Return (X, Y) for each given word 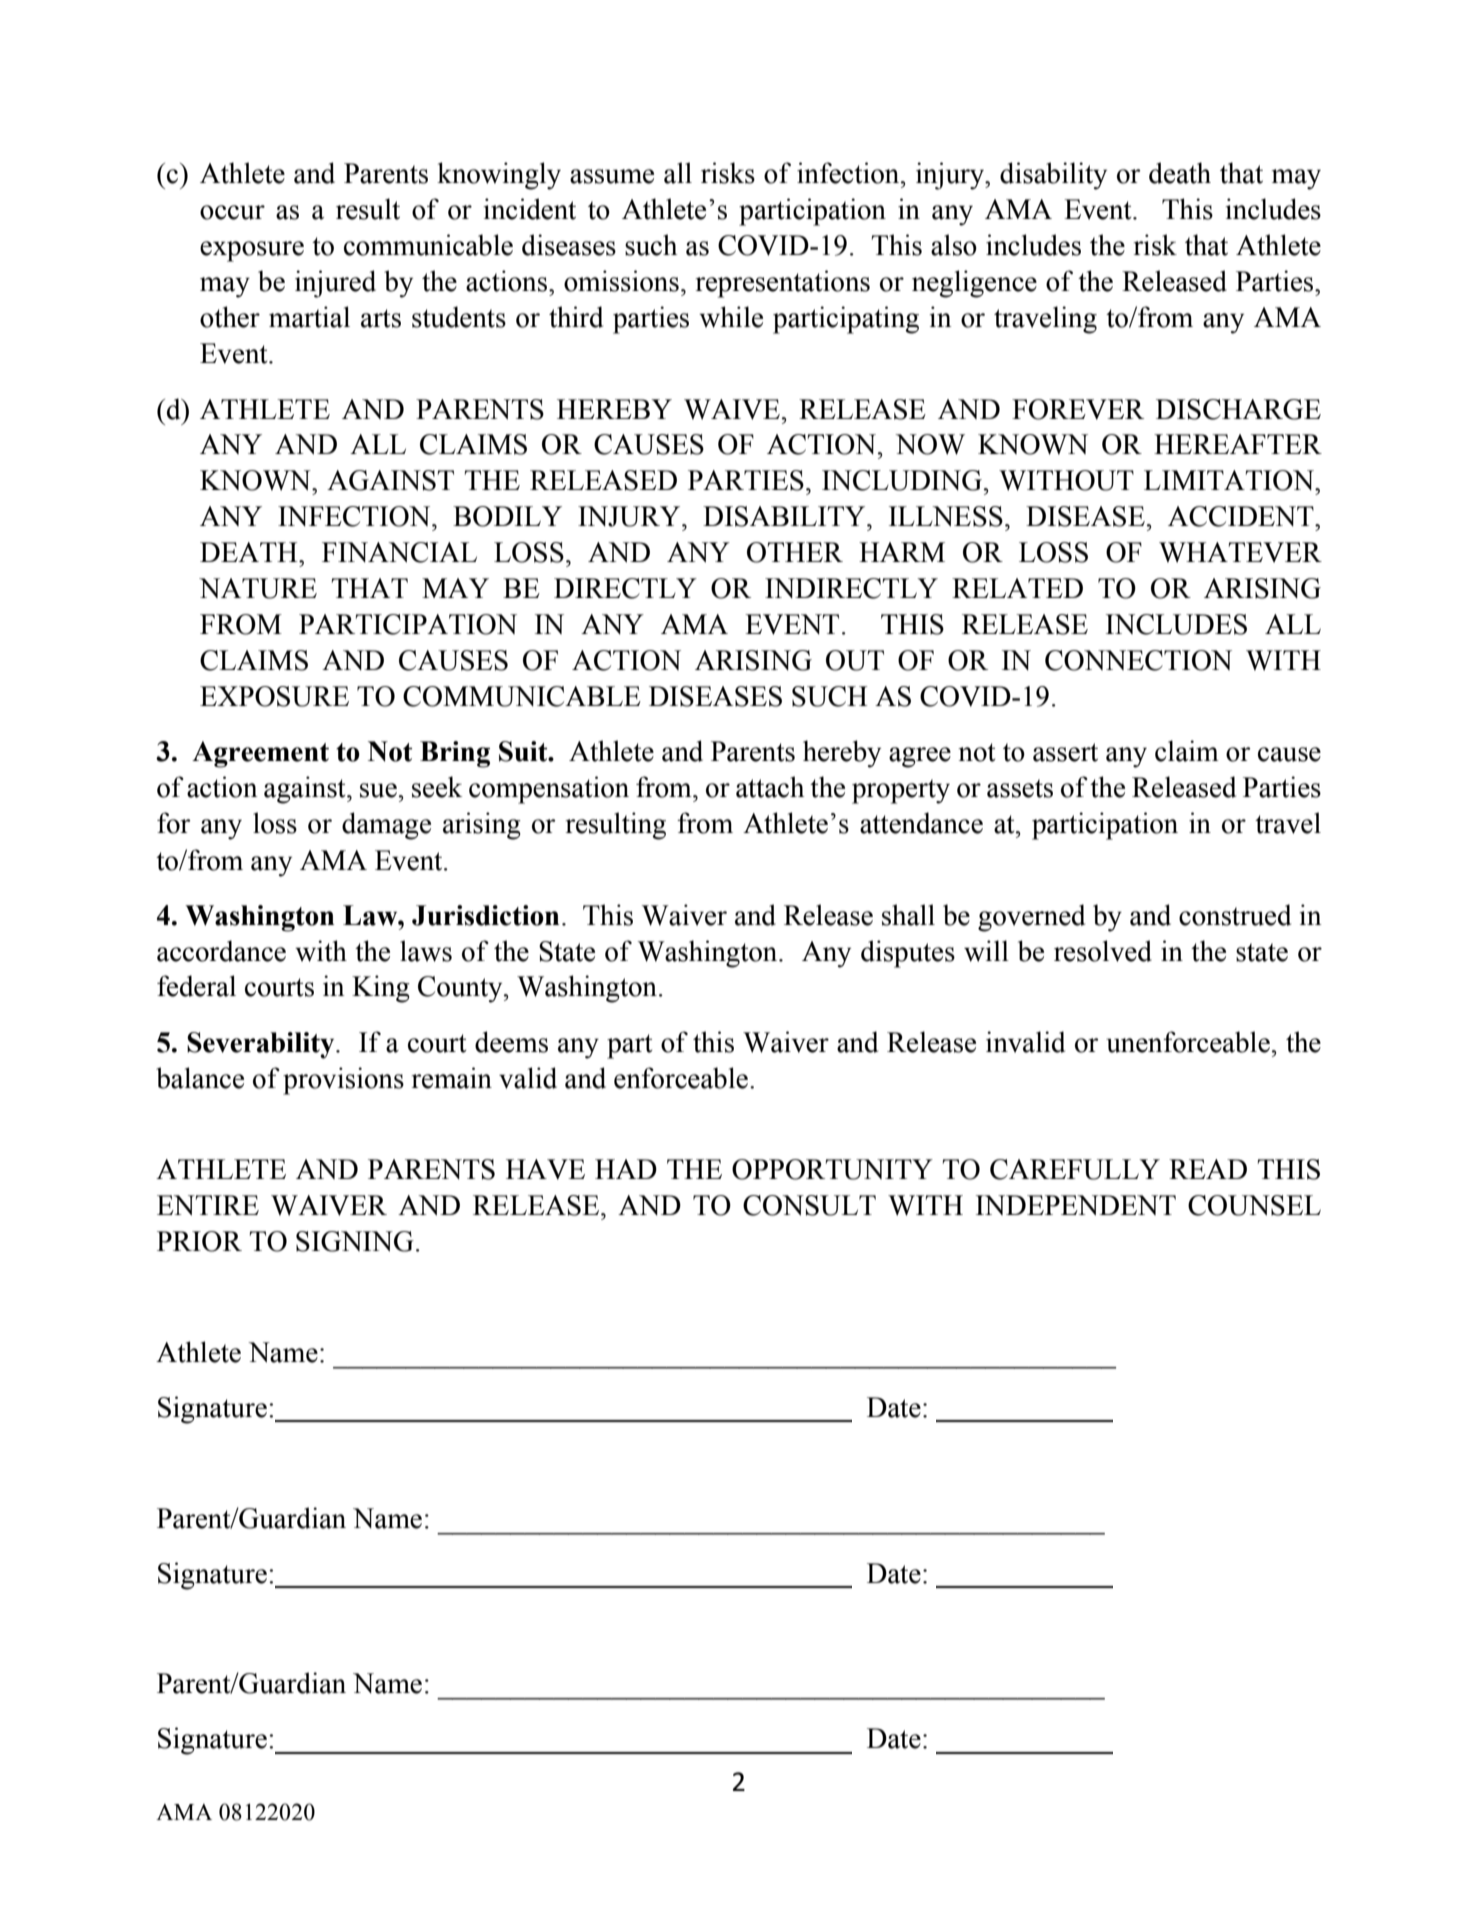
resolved (1103, 951)
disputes (908, 954)
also (954, 245)
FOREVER (1078, 409)
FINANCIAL (399, 552)
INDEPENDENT (1076, 1205)
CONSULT (809, 1205)
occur (232, 212)
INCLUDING (903, 480)
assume (612, 176)
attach (770, 787)
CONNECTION (1138, 660)
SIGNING (355, 1241)
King (381, 989)
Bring (455, 754)
